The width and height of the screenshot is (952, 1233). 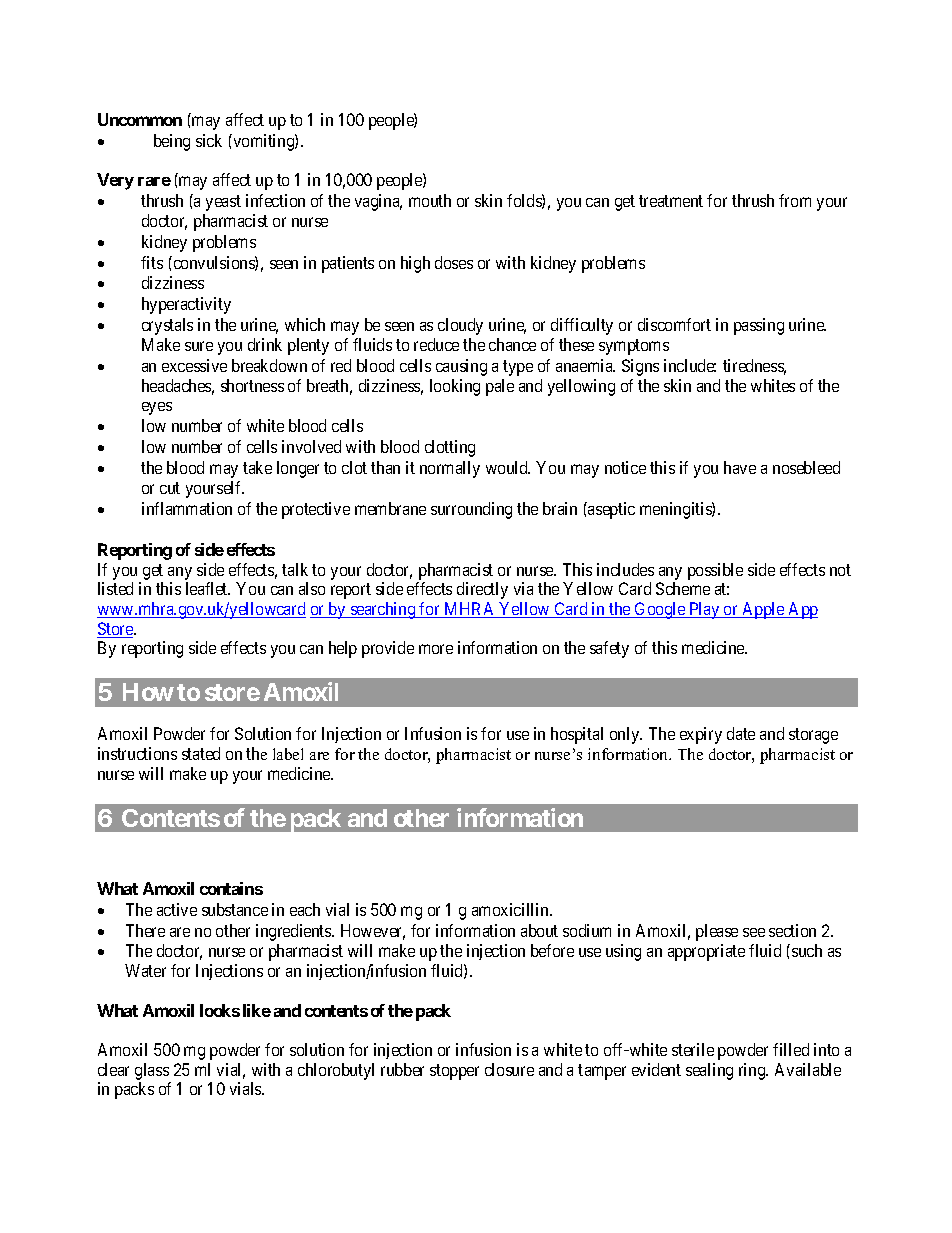 I want to click on stated, so click(x=201, y=753).
